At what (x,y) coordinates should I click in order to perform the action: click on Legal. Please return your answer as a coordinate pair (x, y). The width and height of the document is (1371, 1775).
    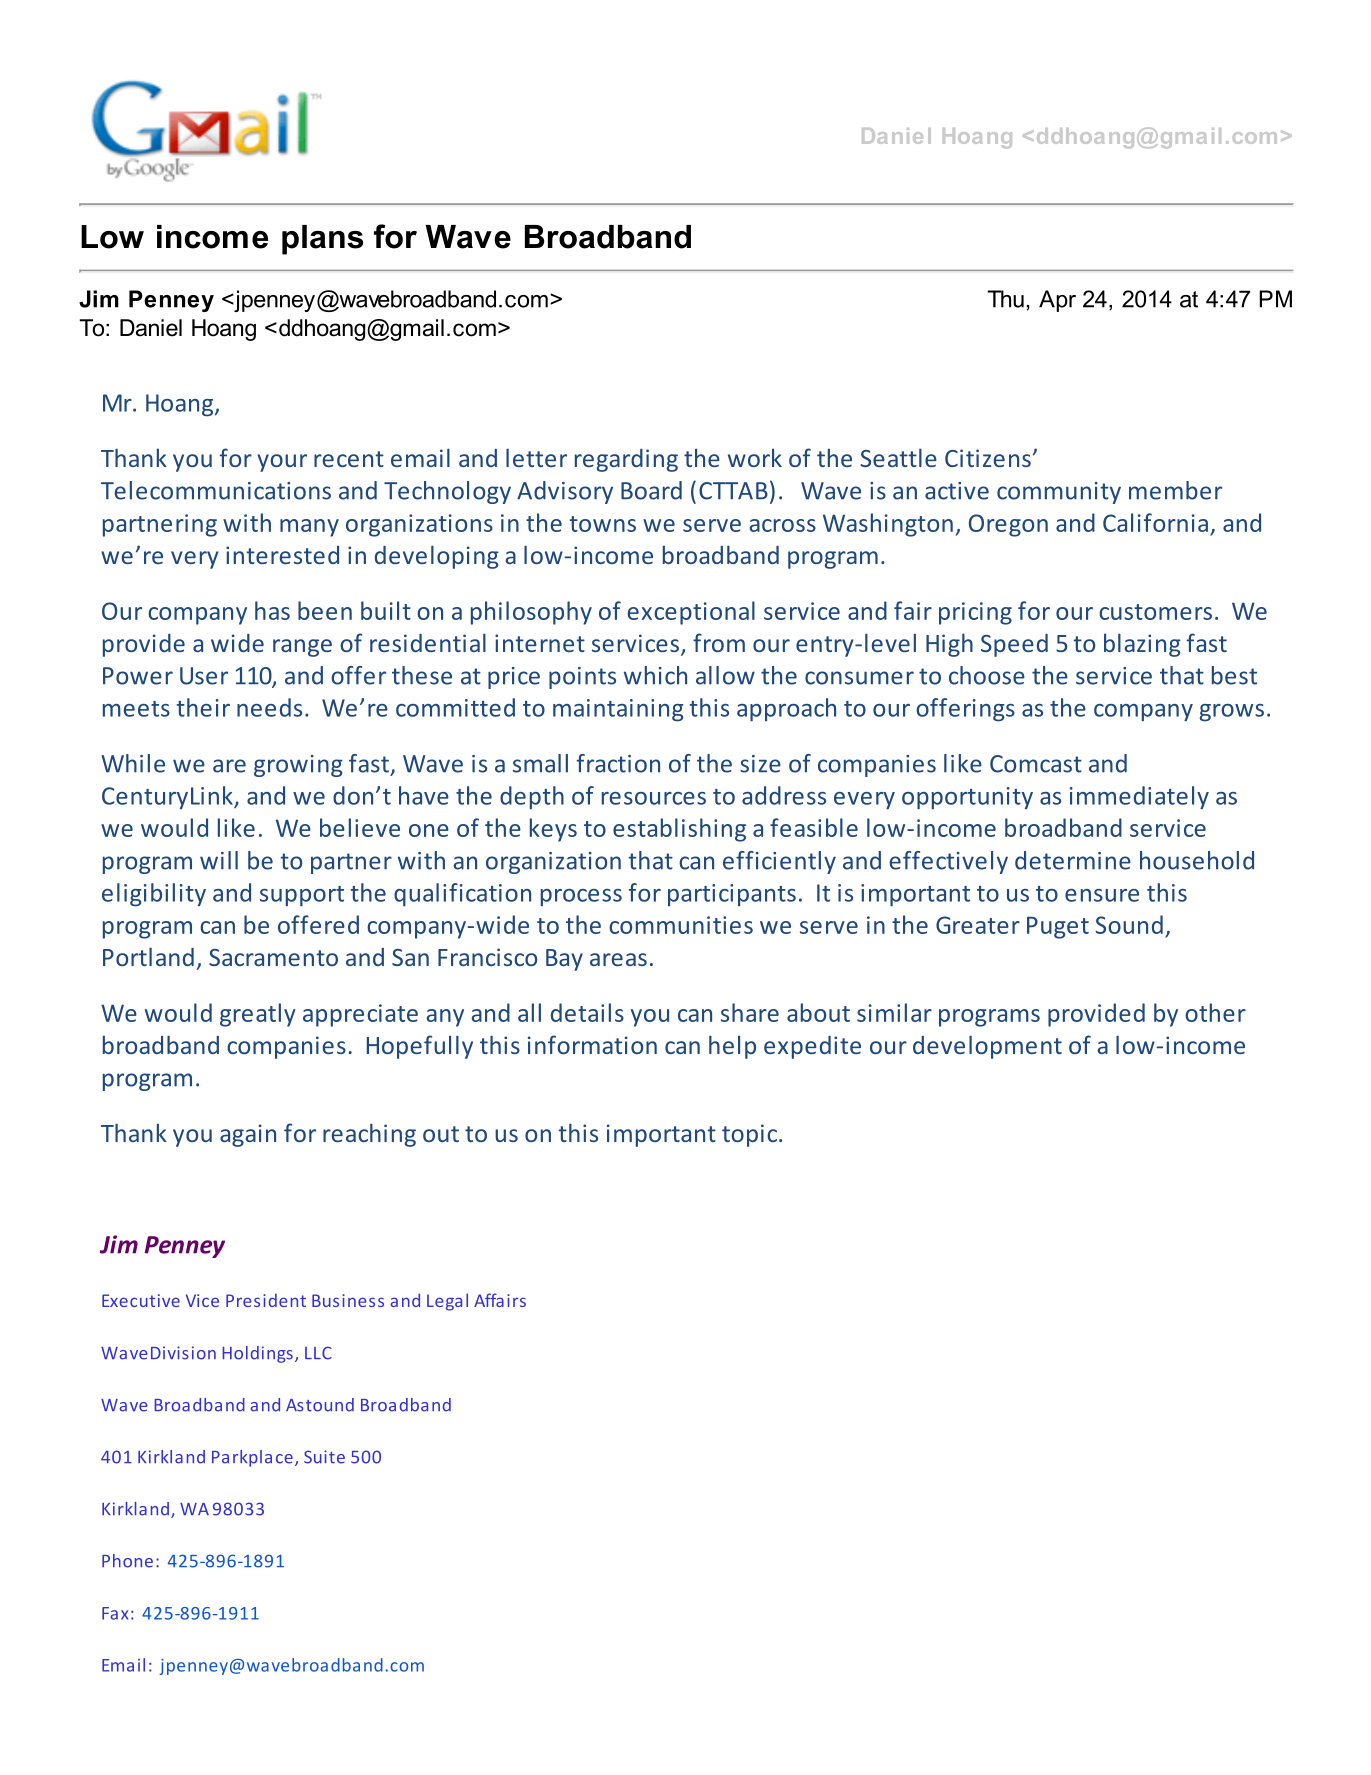
    Looking at the image, I should click on (447, 1302).
